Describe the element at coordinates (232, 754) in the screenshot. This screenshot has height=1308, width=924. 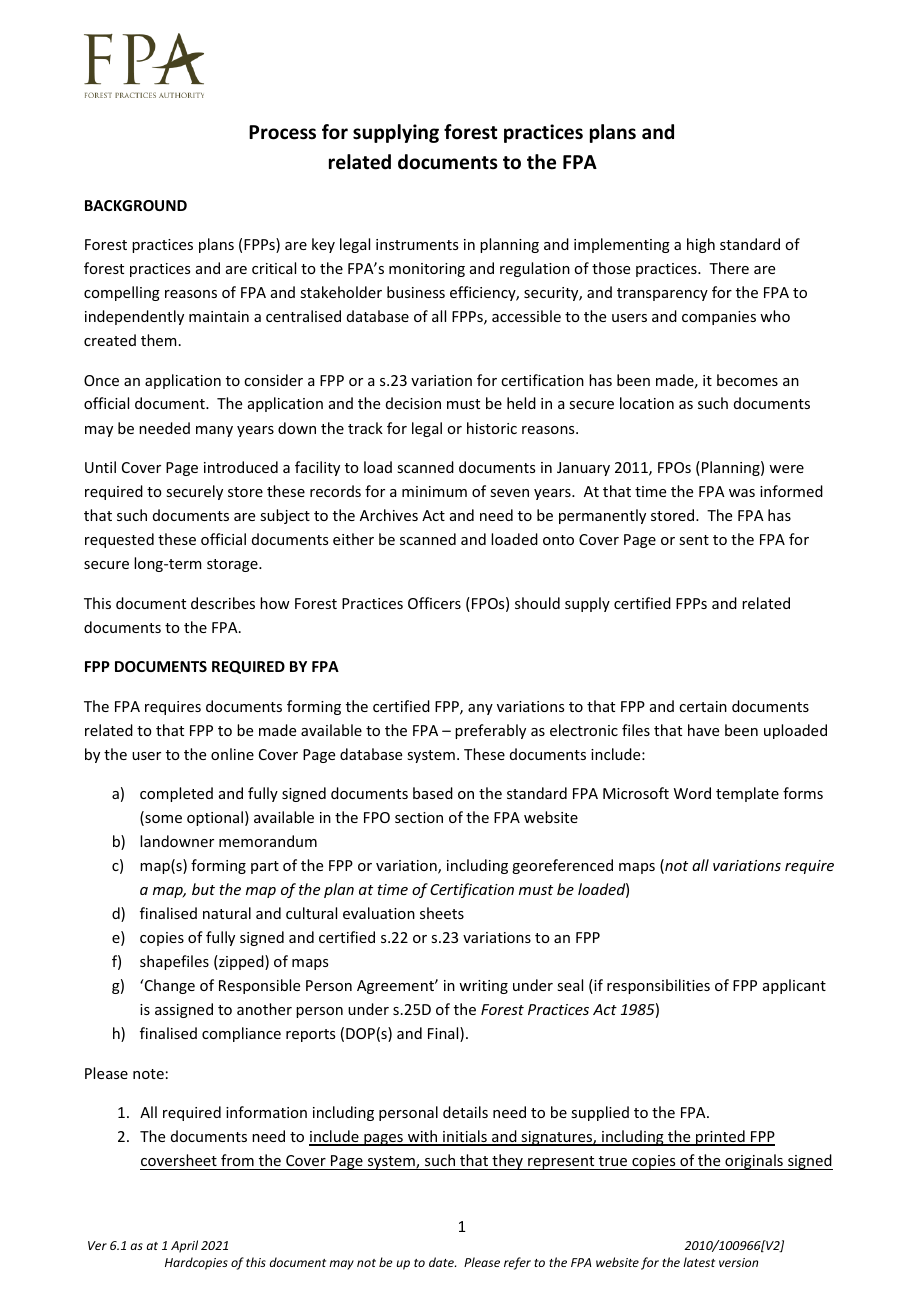
I see `online` at that location.
